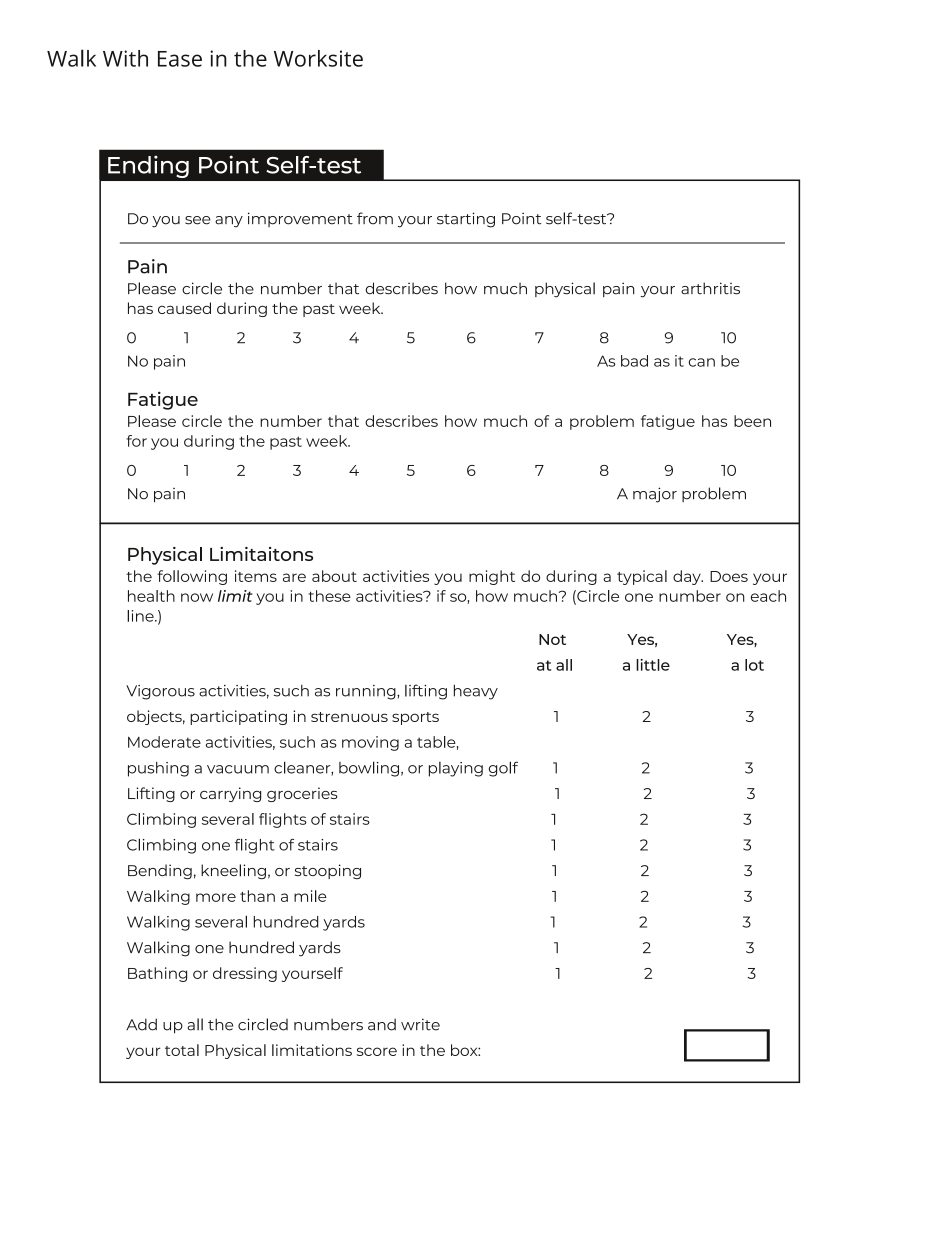  Describe the element at coordinates (688, 577) in the screenshot. I see `day` at that location.
